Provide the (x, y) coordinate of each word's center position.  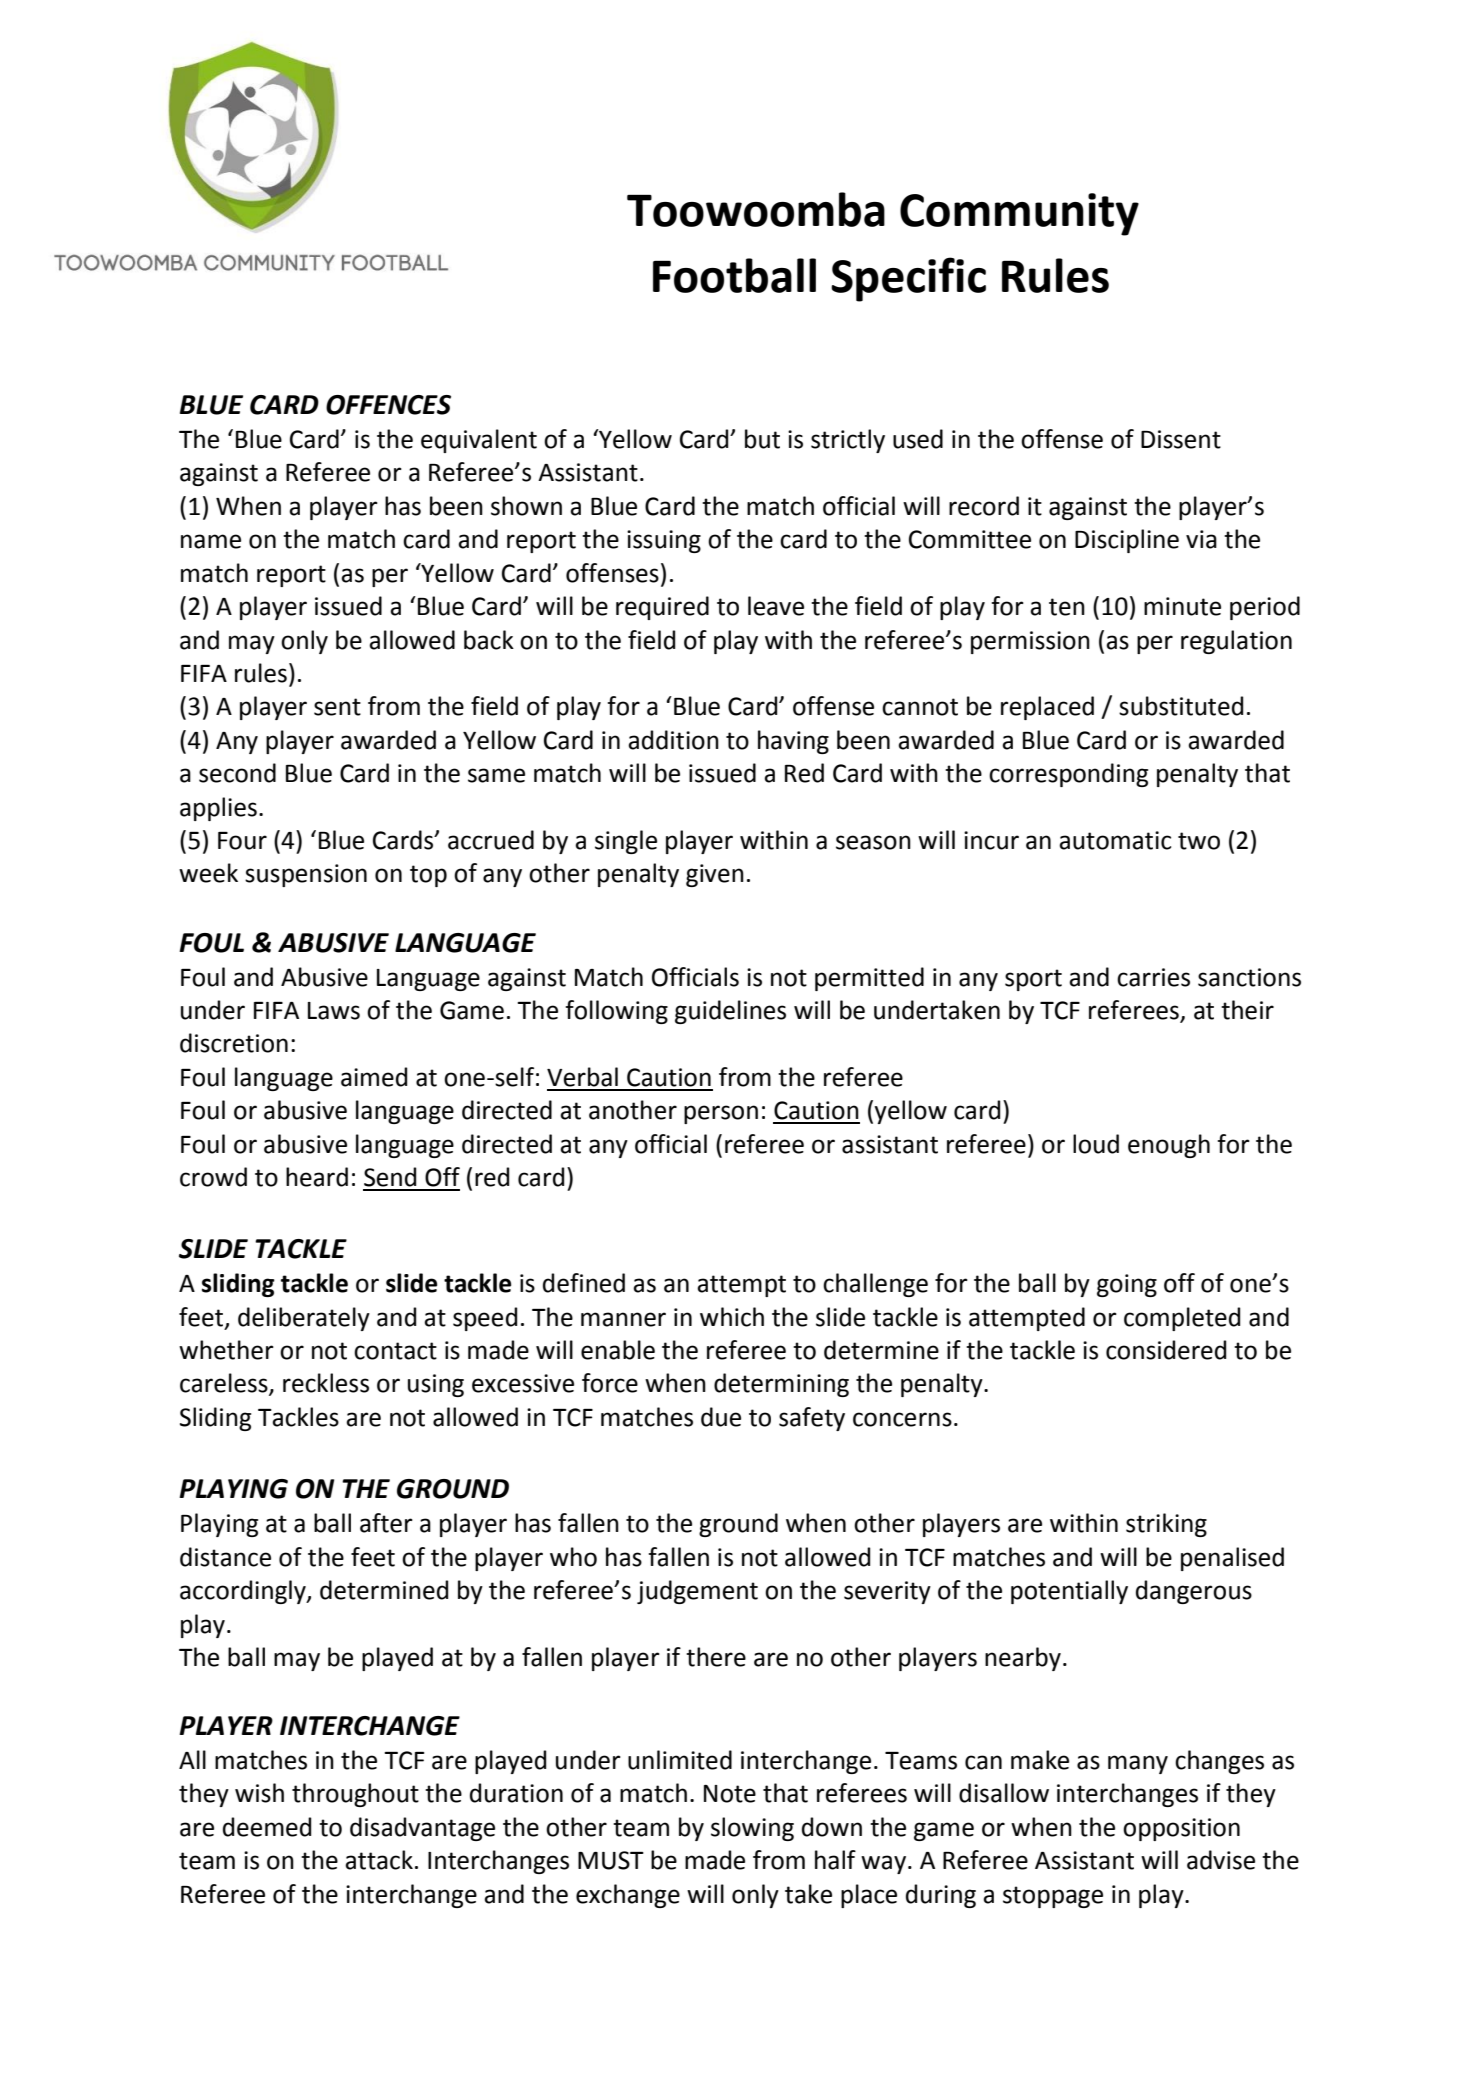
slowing (752, 1829)
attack (379, 1860)
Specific (908, 279)
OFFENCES (388, 405)
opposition (1181, 1829)
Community (1019, 214)
